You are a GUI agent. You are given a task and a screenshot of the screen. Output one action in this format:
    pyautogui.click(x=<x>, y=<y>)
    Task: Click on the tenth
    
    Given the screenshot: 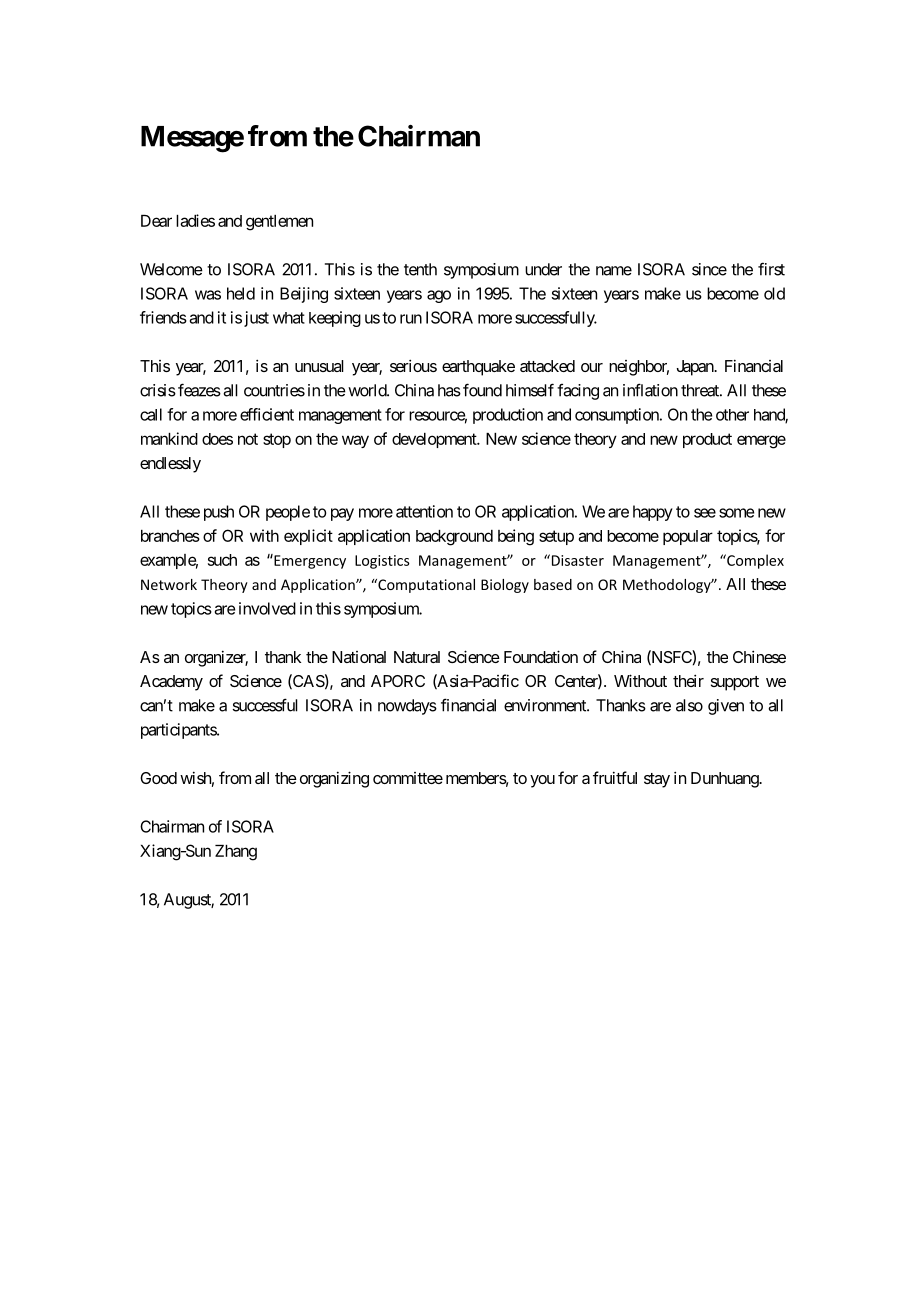 What is the action you would take?
    pyautogui.click(x=420, y=269)
